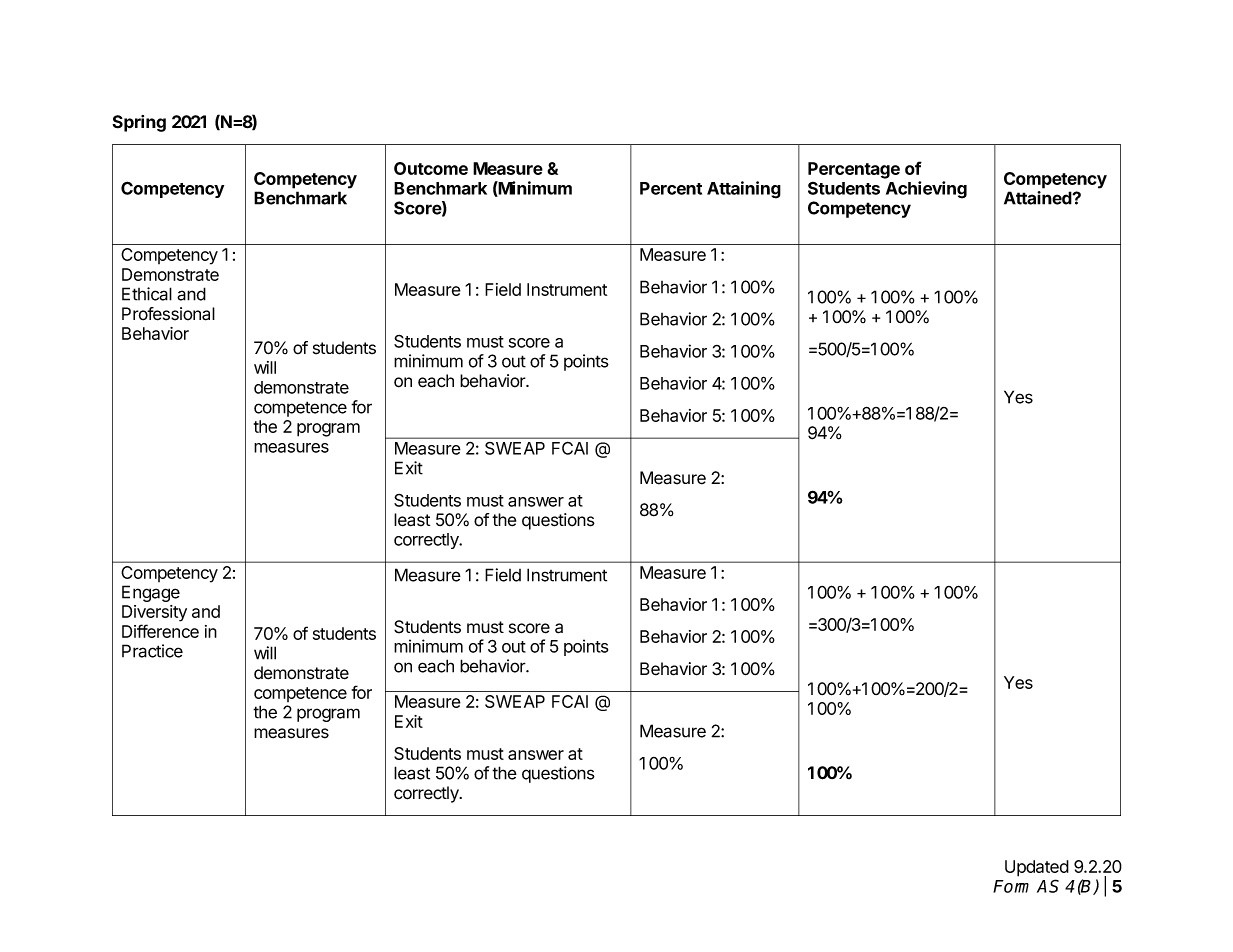 Image resolution: width=1233 pixels, height=952 pixels. Describe the element at coordinates (160, 631) in the screenshot. I see `Difference` at that location.
